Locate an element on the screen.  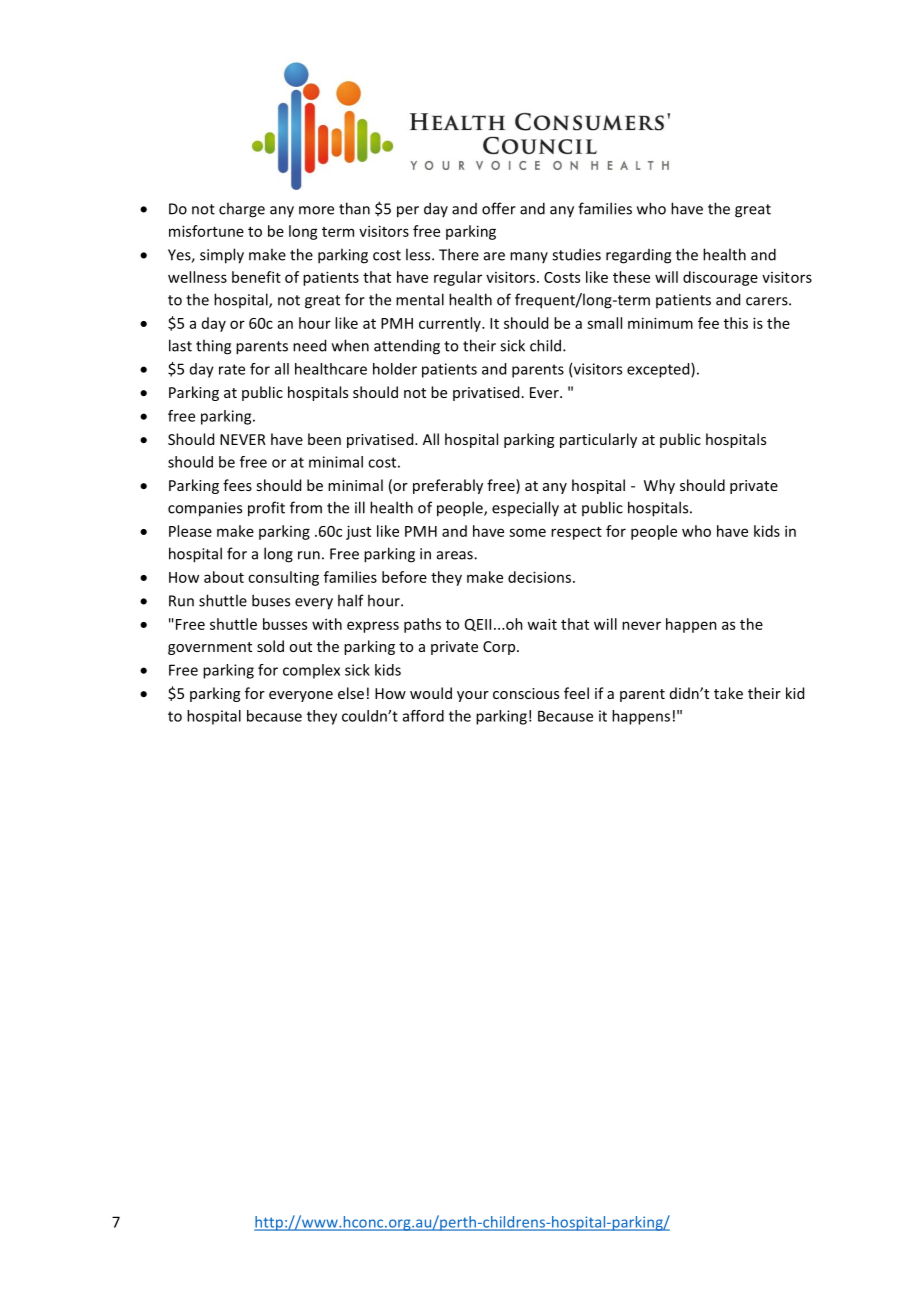
your is located at coordinates (473, 696).
